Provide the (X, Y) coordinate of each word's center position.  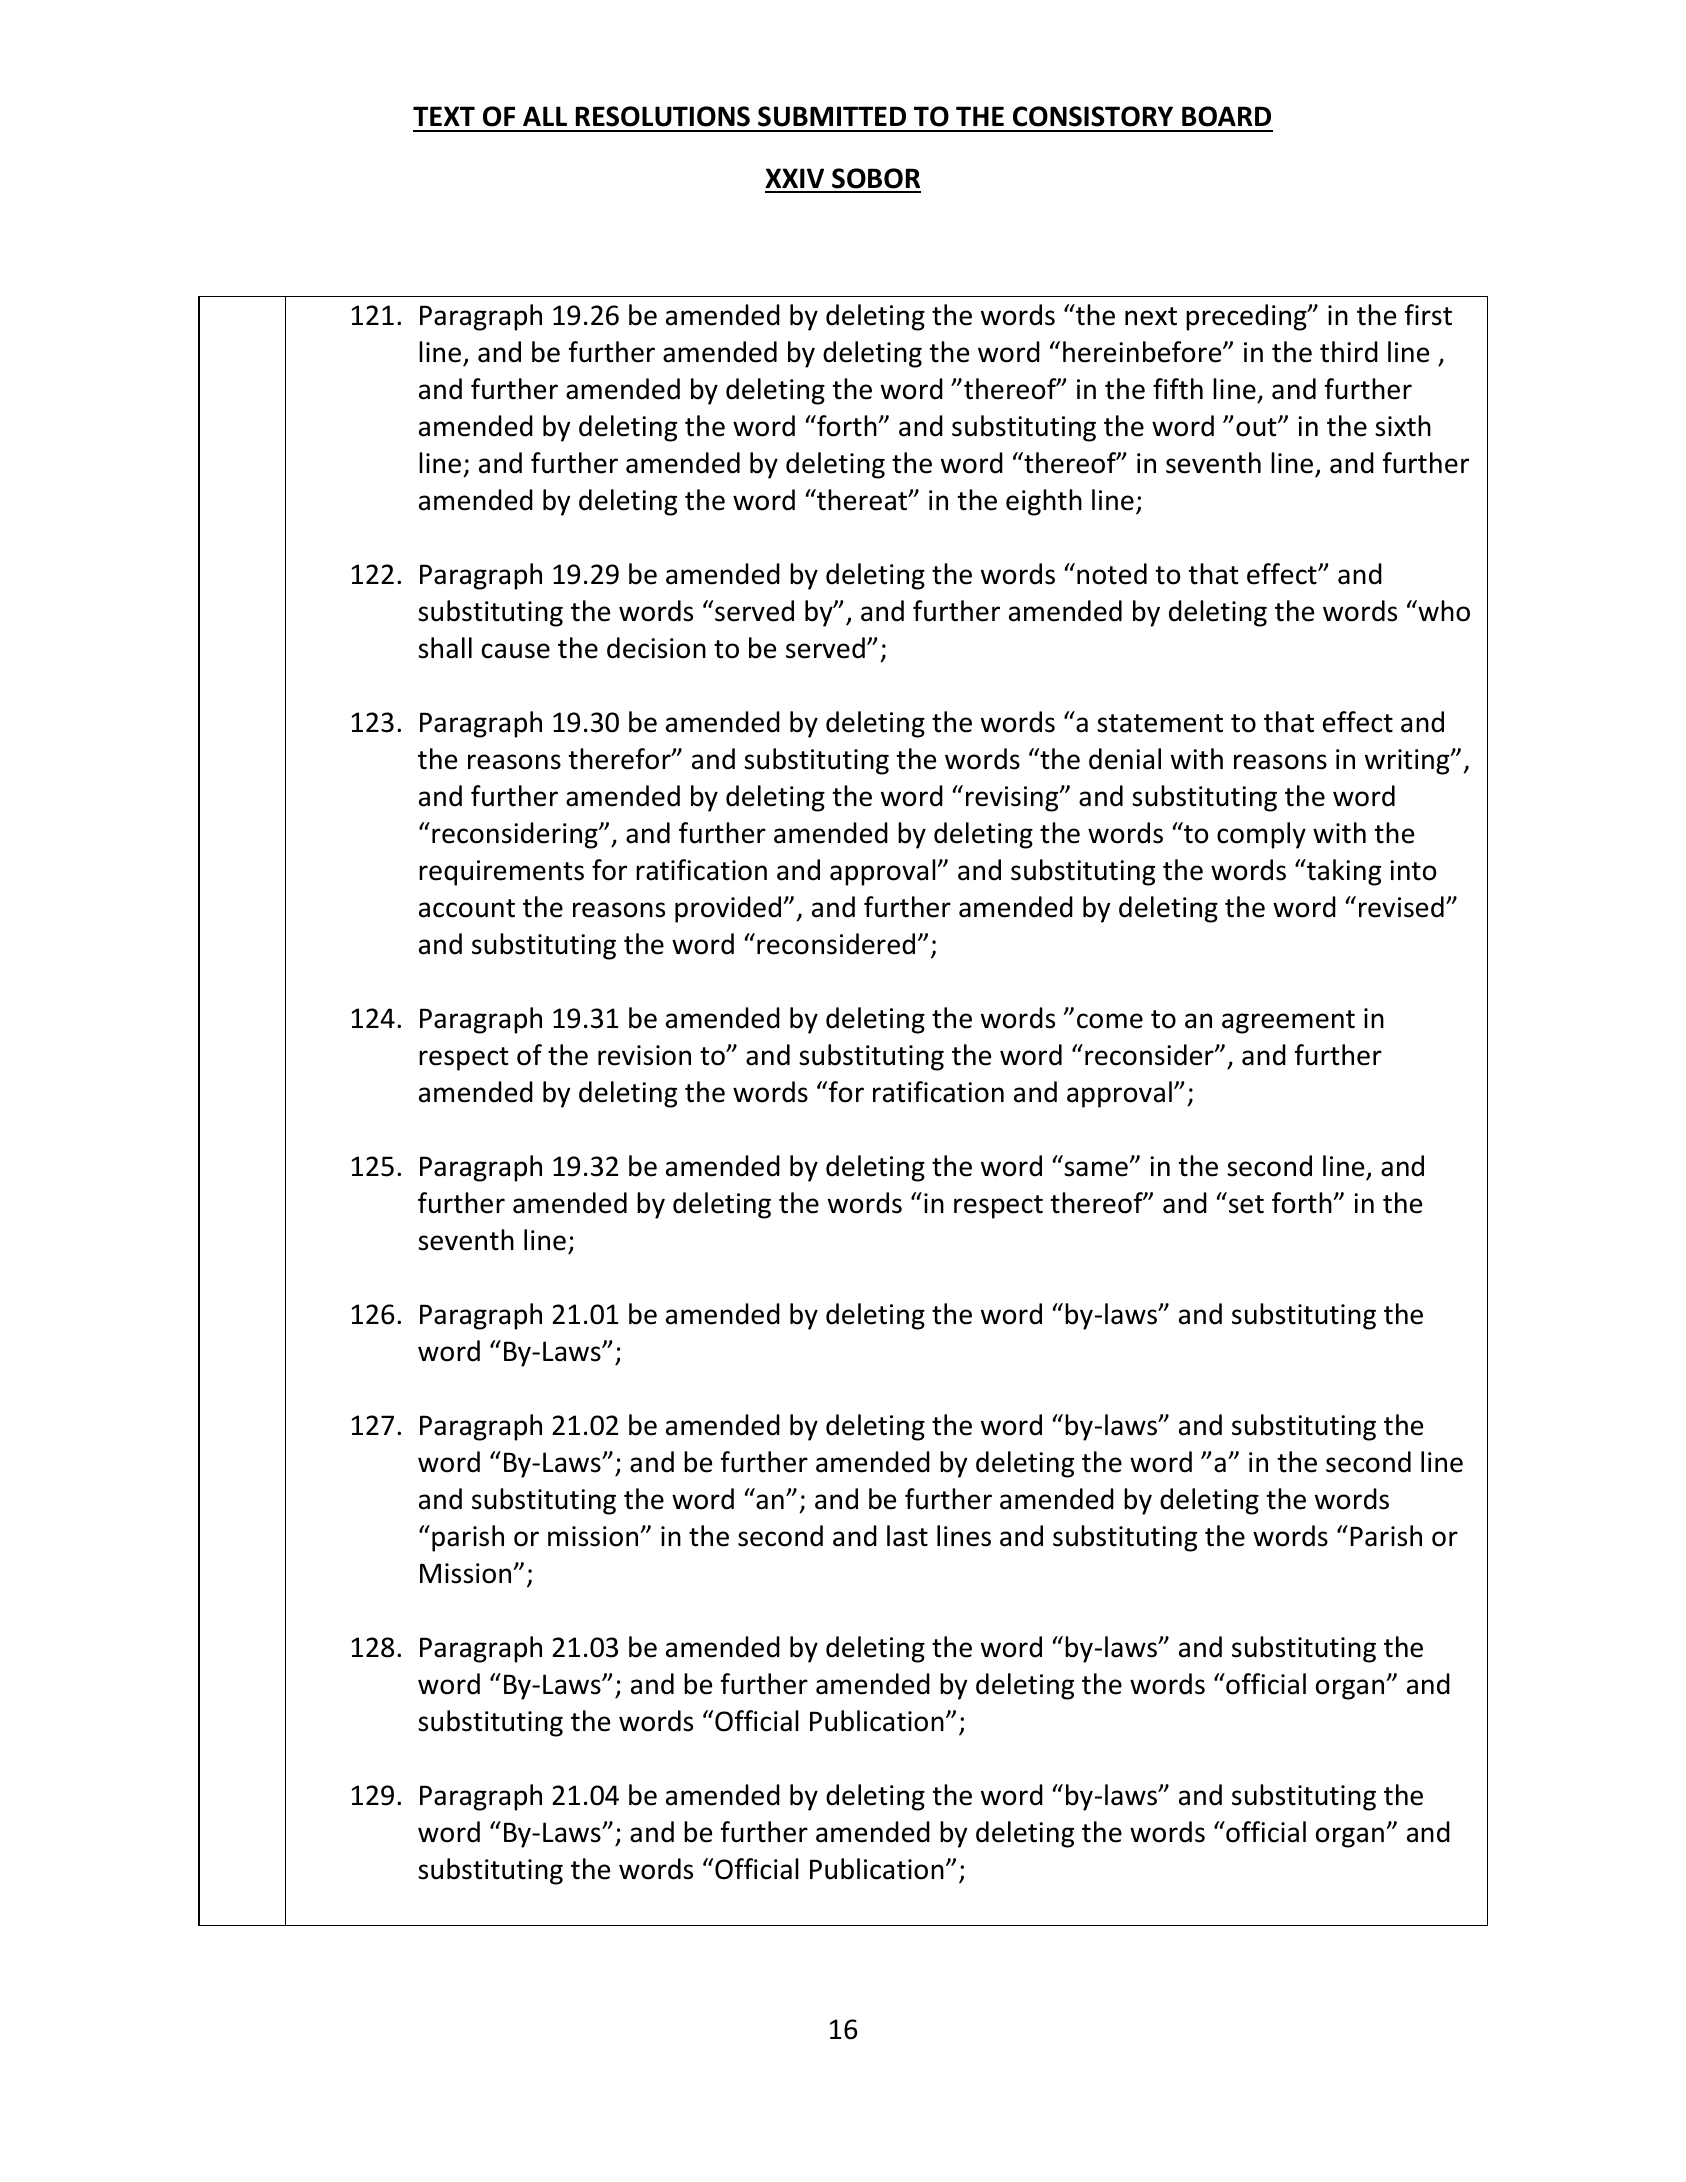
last (907, 1536)
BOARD (1226, 116)
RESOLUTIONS (663, 116)
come (1110, 1021)
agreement (1288, 1022)
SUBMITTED (832, 116)
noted (1112, 574)
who (1443, 611)
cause (516, 651)
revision (644, 1055)
